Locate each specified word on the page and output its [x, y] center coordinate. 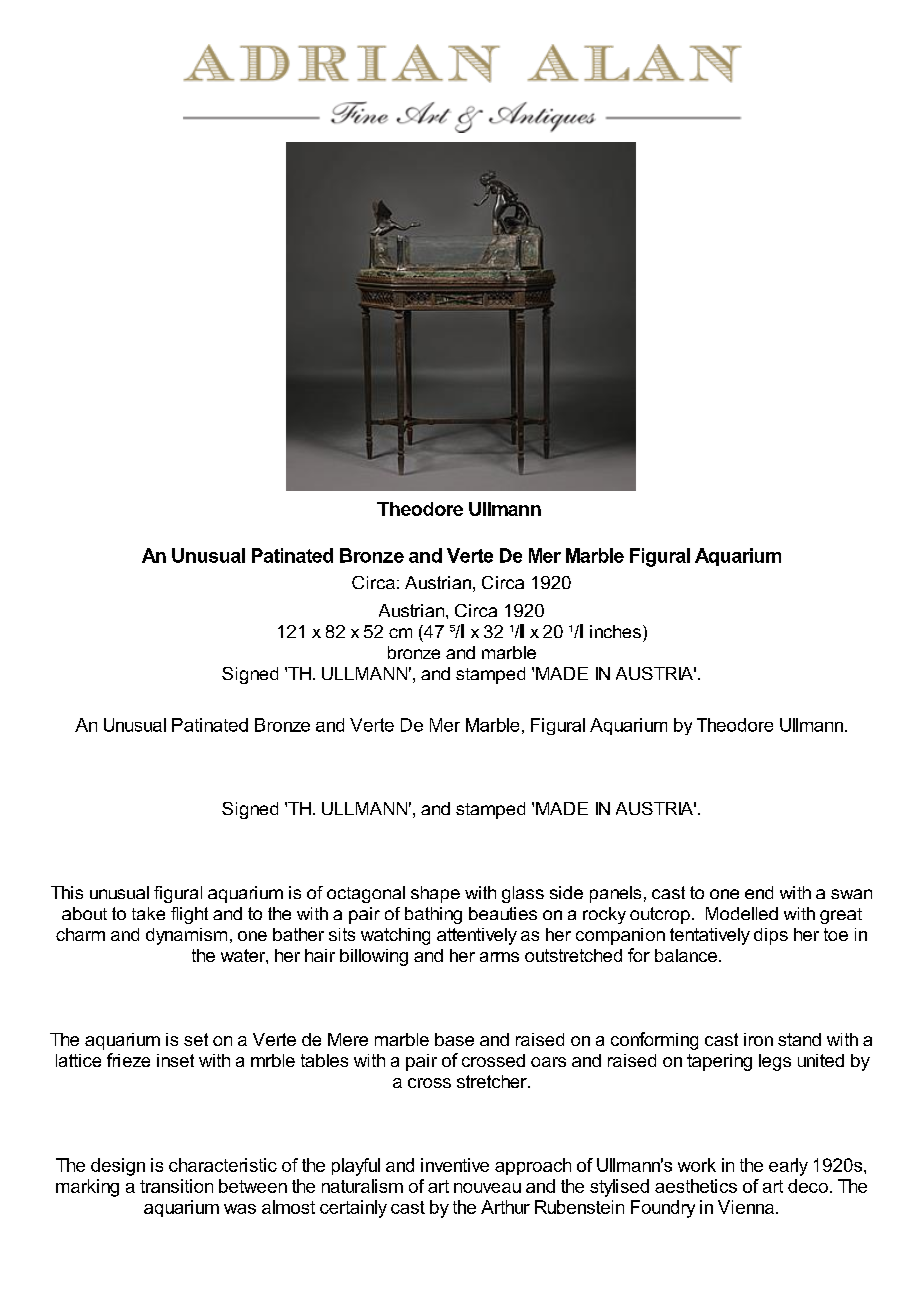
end [759, 892]
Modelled [742, 913]
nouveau [487, 1188]
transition [176, 1186]
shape [435, 894]
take [148, 913]
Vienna [746, 1207]
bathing [433, 915]
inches [615, 631]
